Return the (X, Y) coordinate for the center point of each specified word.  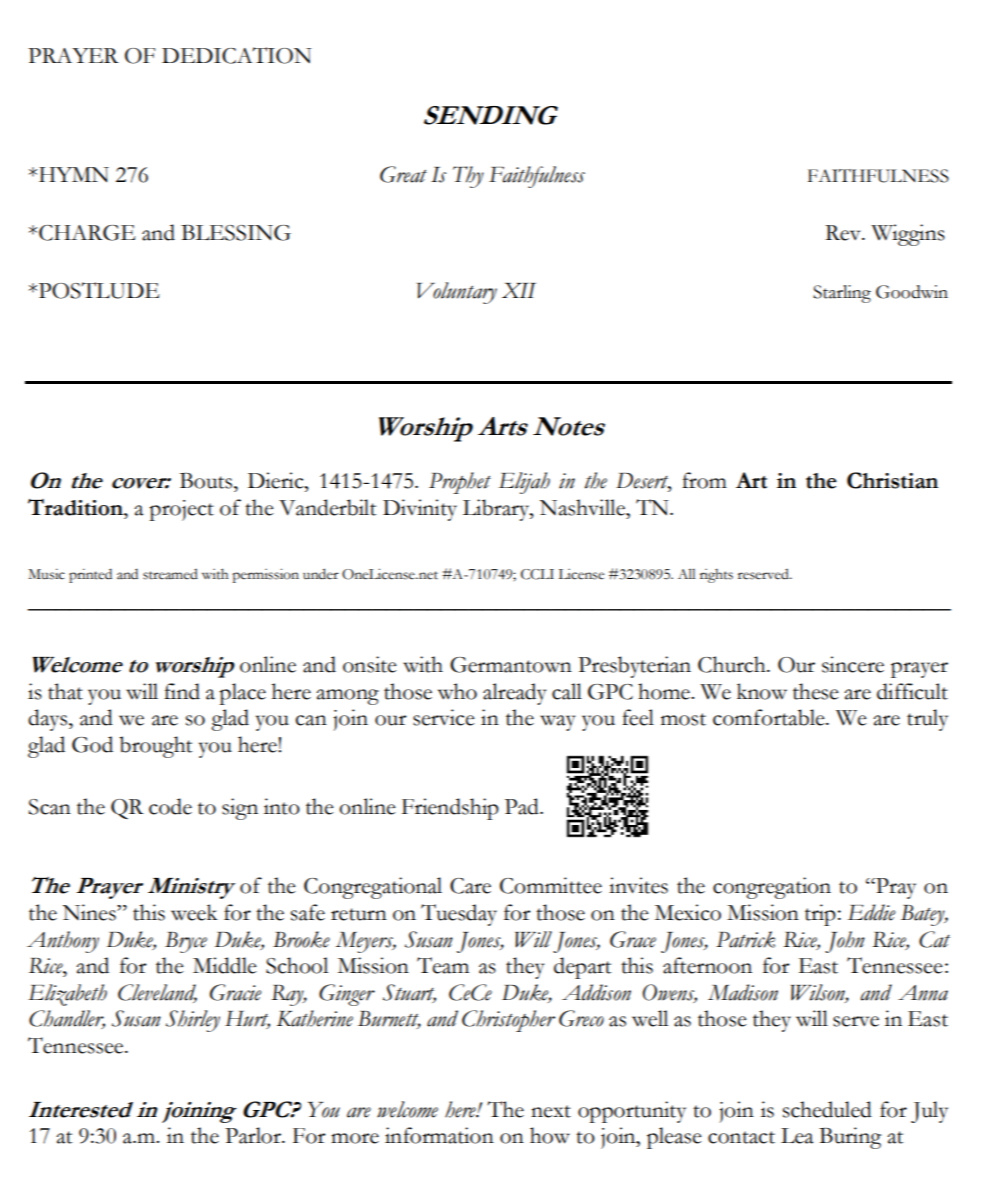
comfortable (770, 717)
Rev (844, 233)
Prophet (460, 483)
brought (155, 747)
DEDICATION (236, 55)
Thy (468, 177)
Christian (892, 480)
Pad (523, 806)
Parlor (254, 1135)
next (551, 1111)
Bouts (207, 481)
